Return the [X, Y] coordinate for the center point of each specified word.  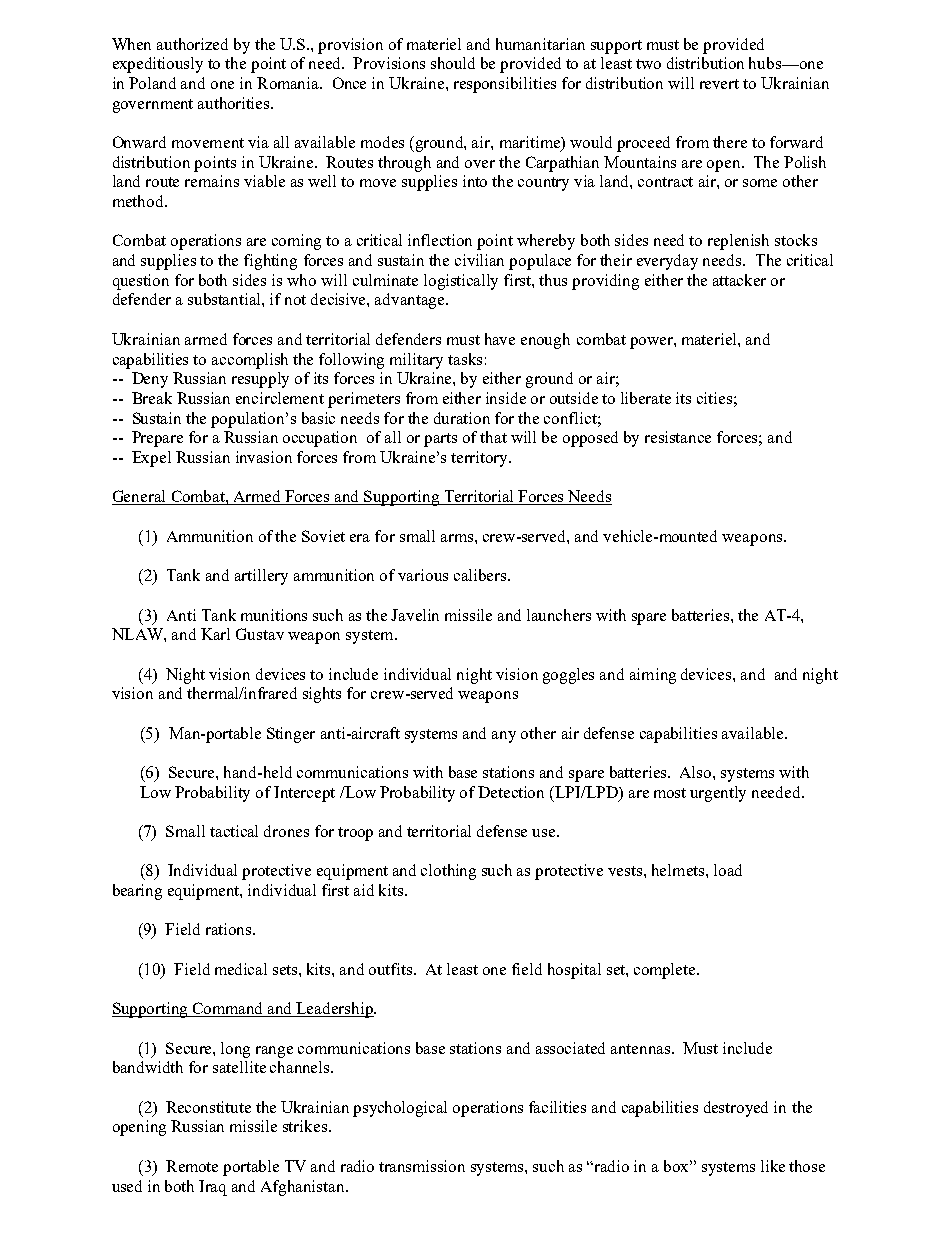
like [773, 1166]
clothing [448, 872]
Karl [215, 634]
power [652, 343]
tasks [465, 359]
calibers [481, 575]
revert [719, 84]
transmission [422, 1166]
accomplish [250, 361]
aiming [653, 676]
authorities [235, 103]
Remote [192, 1166]
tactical [234, 831]
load [728, 870]
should [453, 63]
